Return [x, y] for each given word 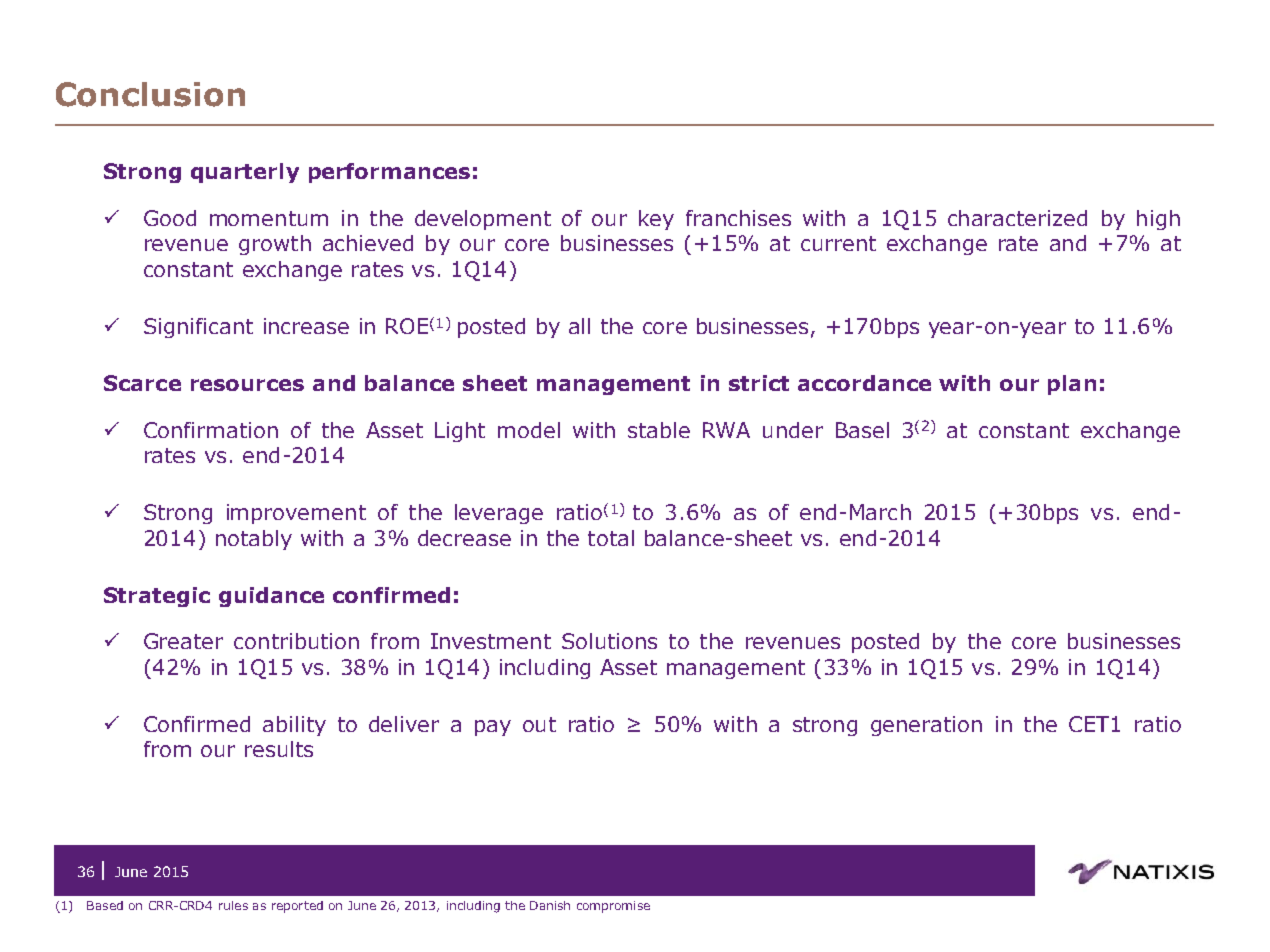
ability [294, 726]
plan [1072, 385]
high [1158, 220]
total [611, 538]
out [539, 724]
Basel [862, 430]
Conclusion [150, 94]
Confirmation [211, 430]
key [656, 220]
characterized [1017, 218]
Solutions [609, 641]
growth [275, 245]
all [579, 326]
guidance [271, 597]
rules [233, 905]
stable [659, 430]
